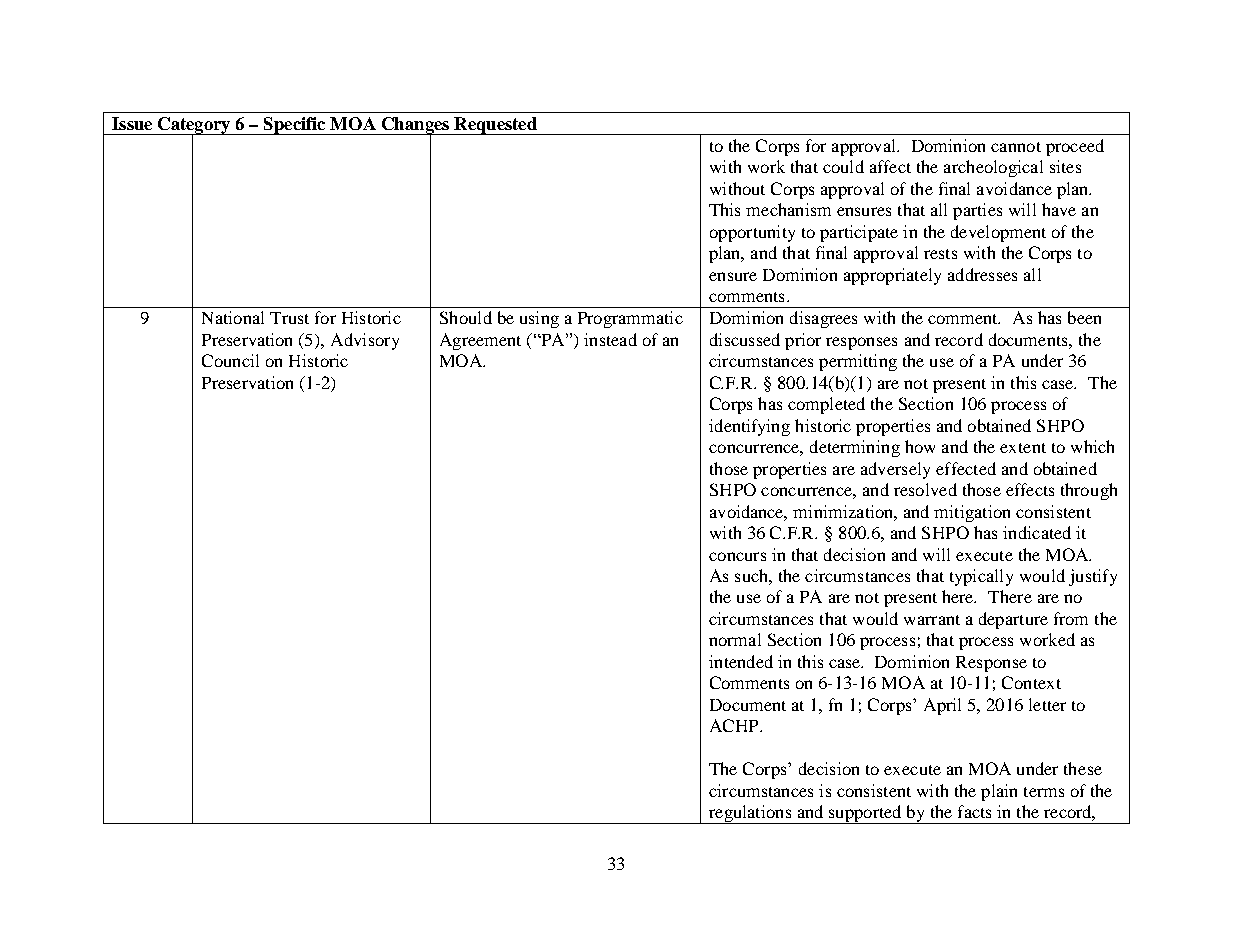 This document has width=1233, height=952. I want to click on Specific, so click(295, 126).
